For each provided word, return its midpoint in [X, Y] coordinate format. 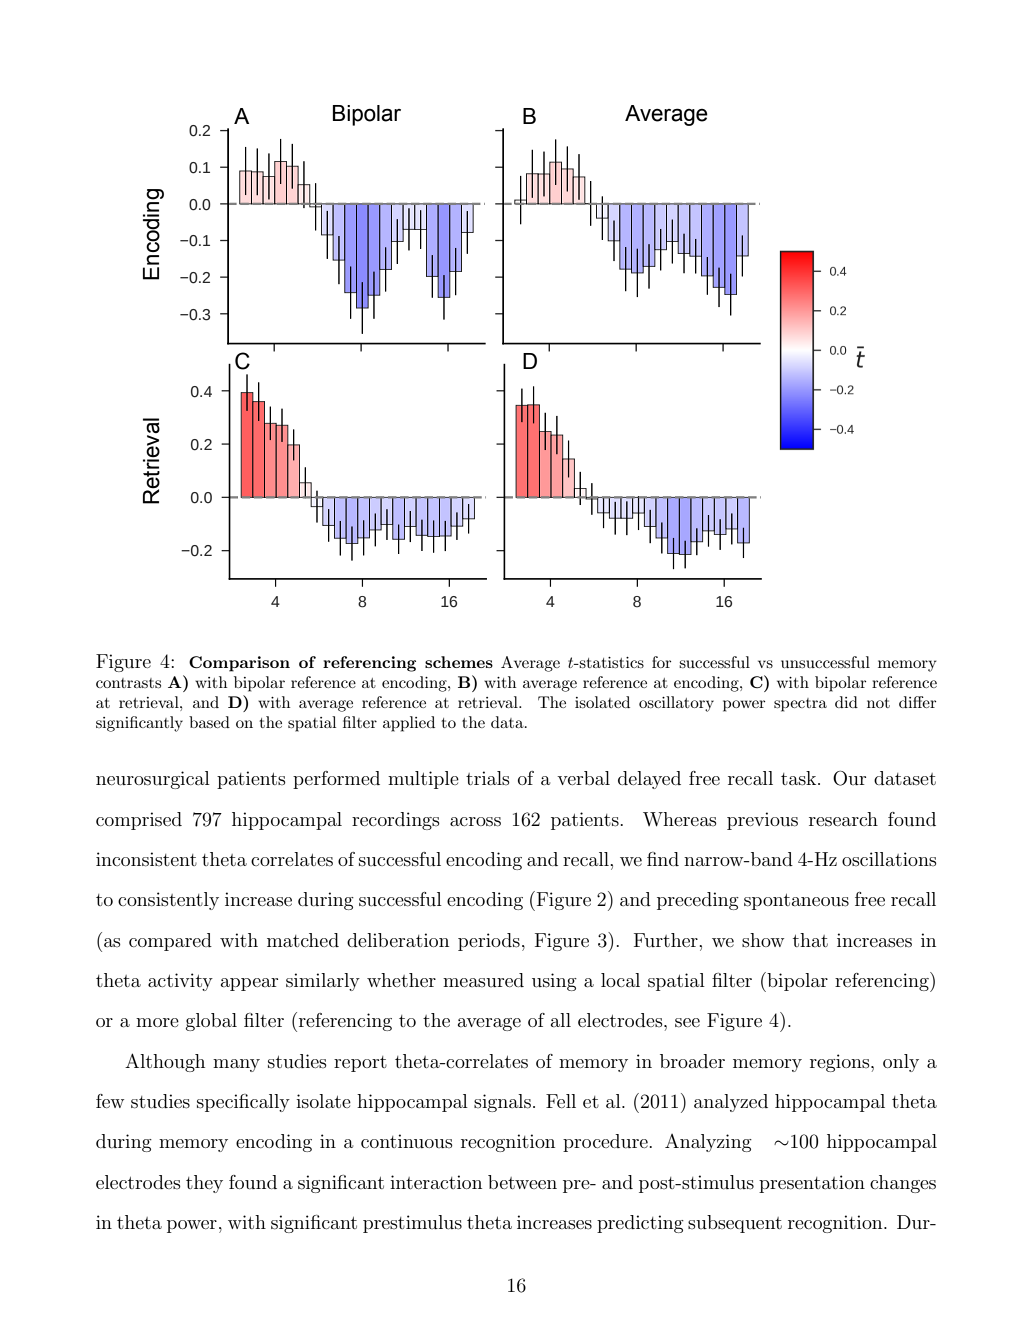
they [204, 1184]
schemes [459, 662]
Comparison [239, 664]
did [846, 702]
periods [489, 942]
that [810, 940]
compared [170, 942]
